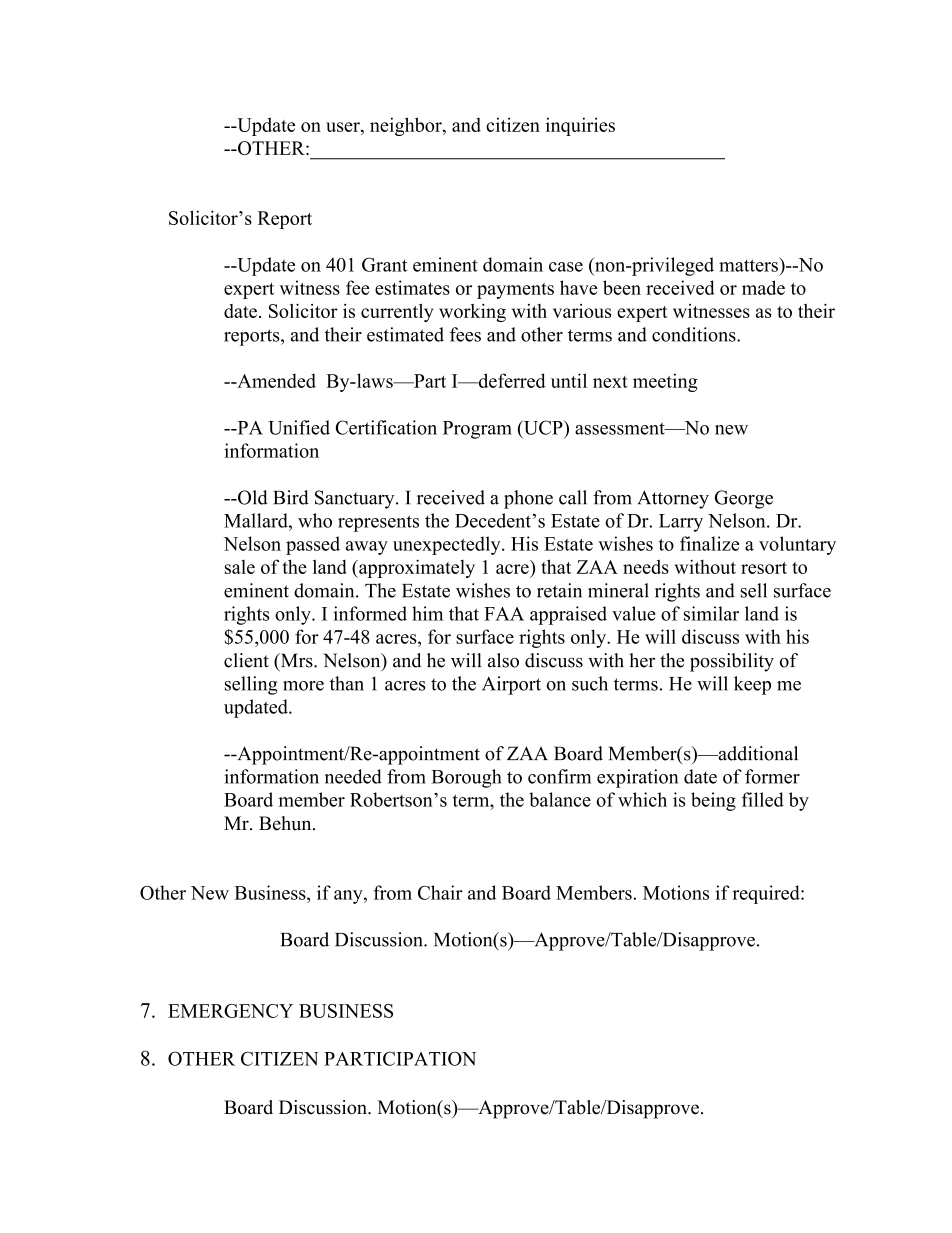  What do you see at coordinates (313, 545) in the image?
I see `passed` at bounding box center [313, 545].
